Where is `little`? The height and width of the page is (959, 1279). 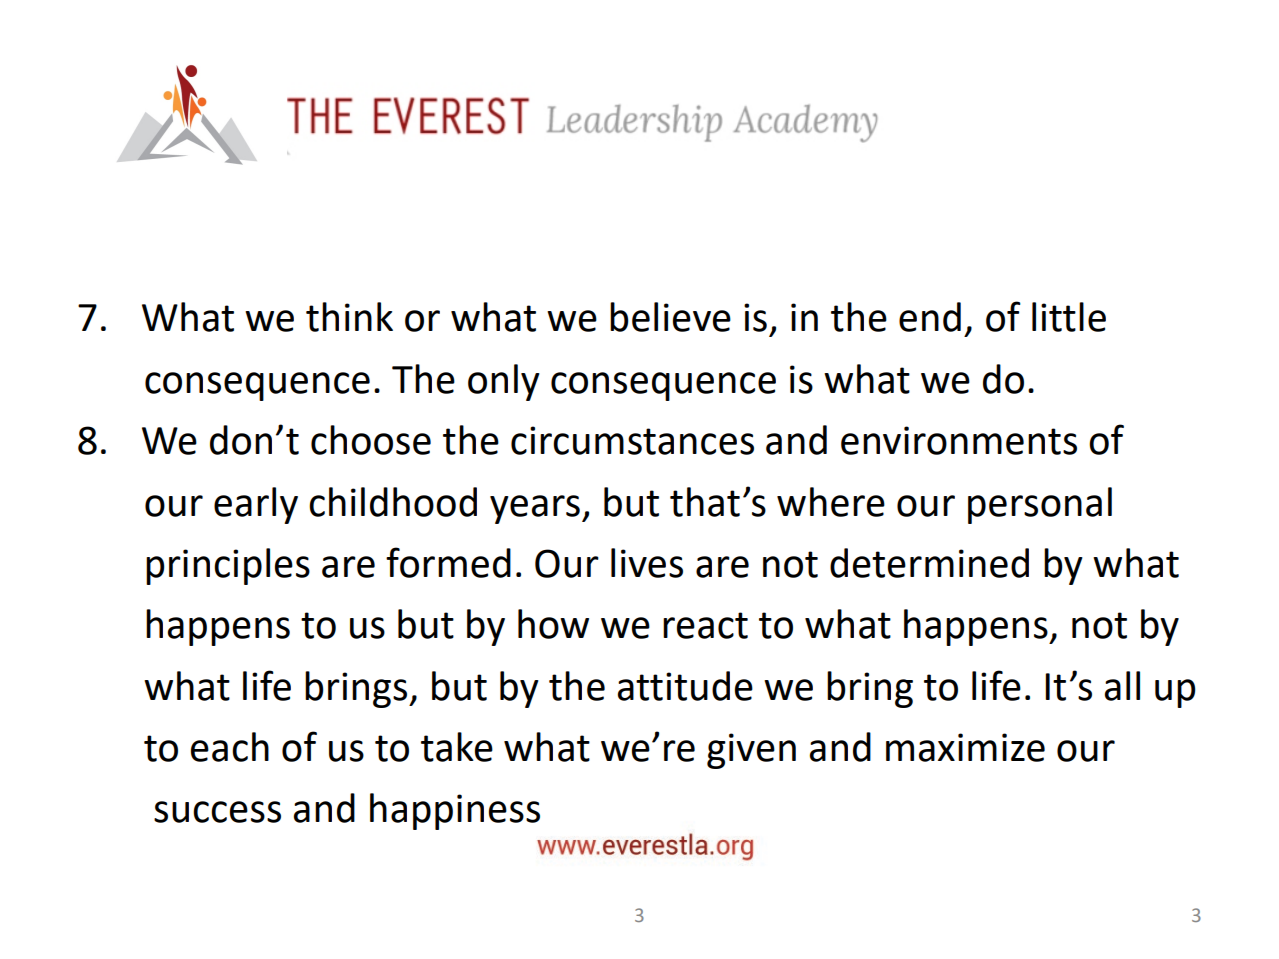
little is located at coordinates (1069, 317).
